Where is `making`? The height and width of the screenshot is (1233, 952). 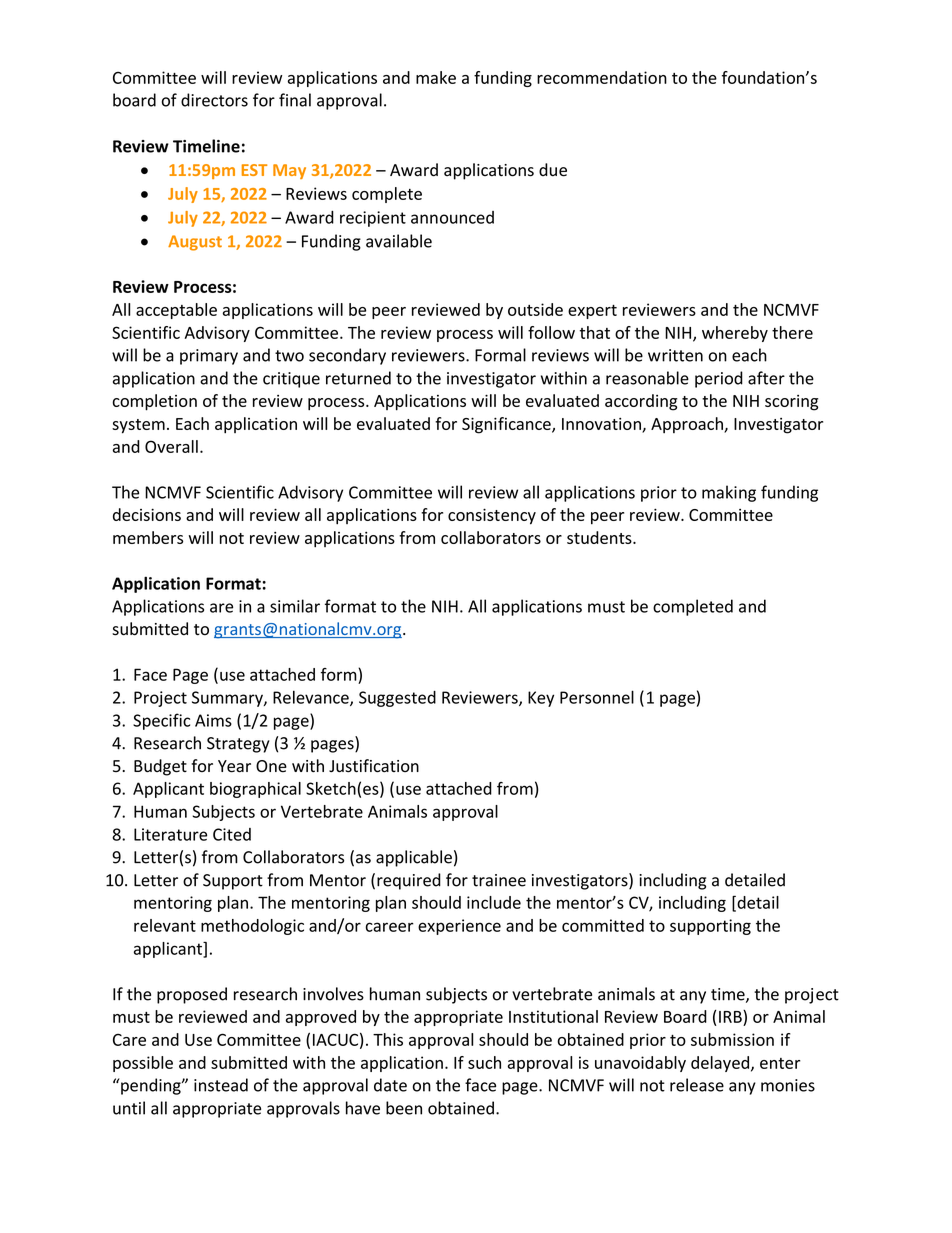 making is located at coordinates (729, 493).
